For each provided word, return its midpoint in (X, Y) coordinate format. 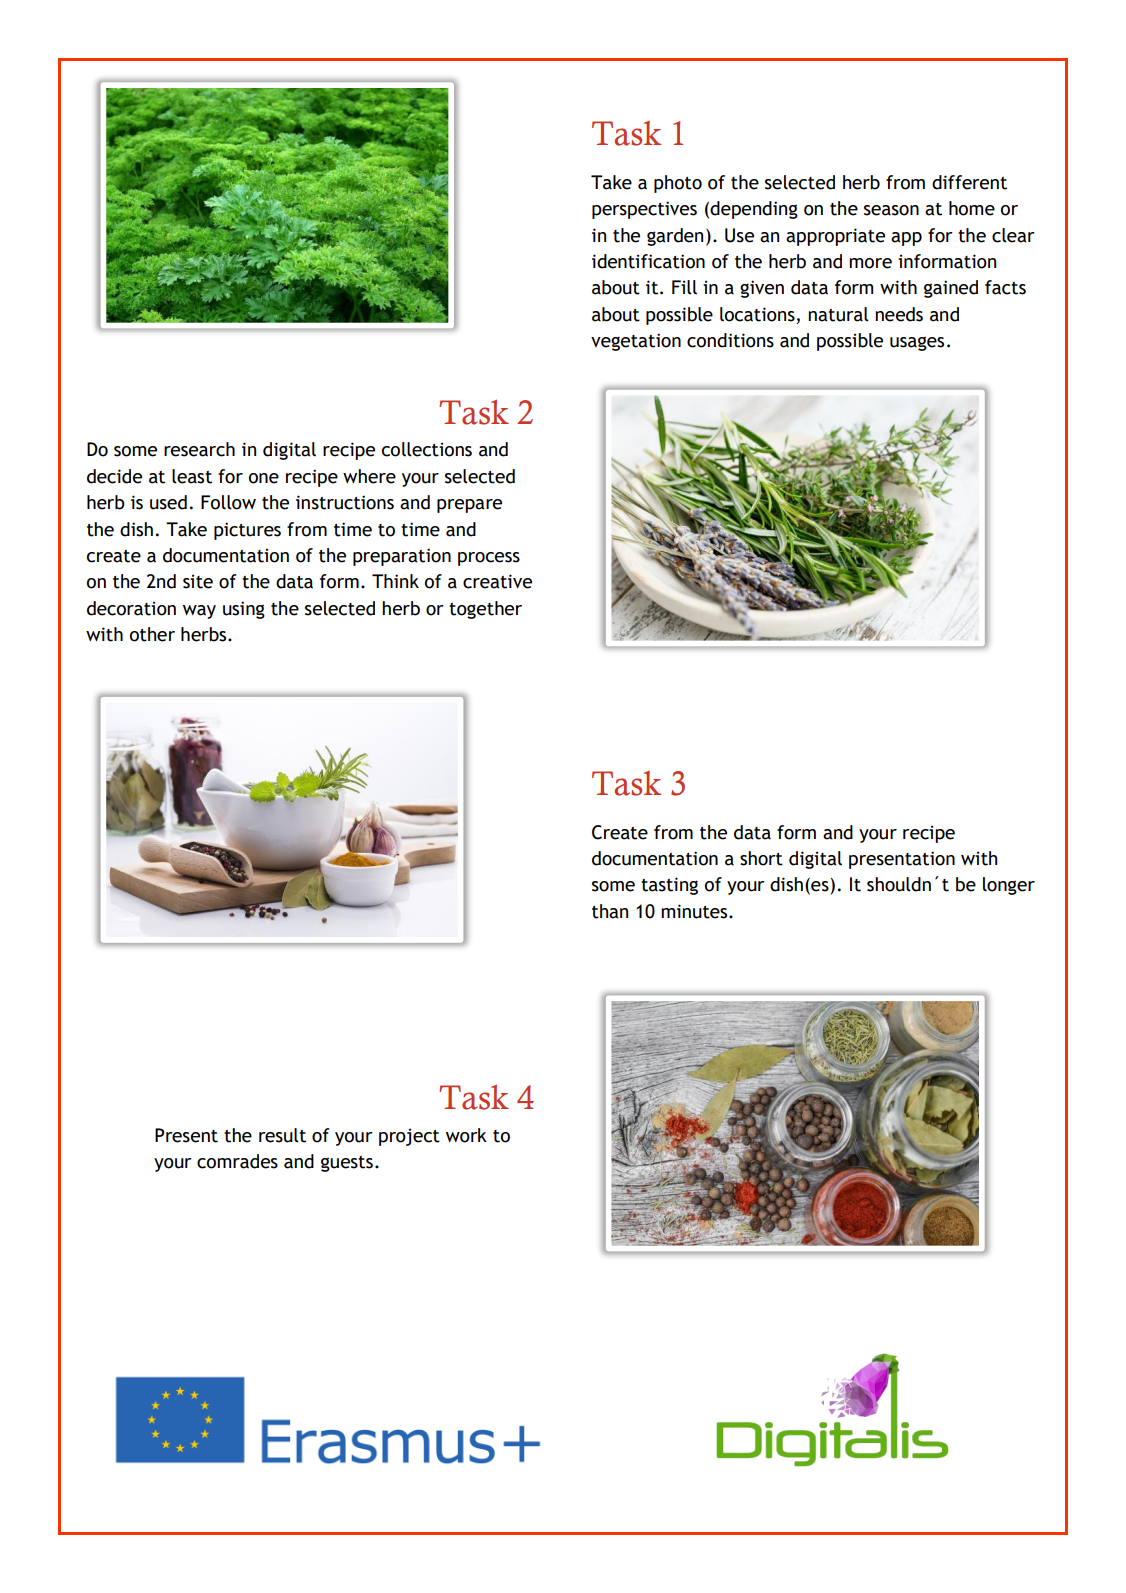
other (152, 634)
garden (675, 237)
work (466, 1135)
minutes (695, 911)
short (761, 858)
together (485, 610)
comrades (237, 1161)
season (891, 210)
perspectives (644, 210)
